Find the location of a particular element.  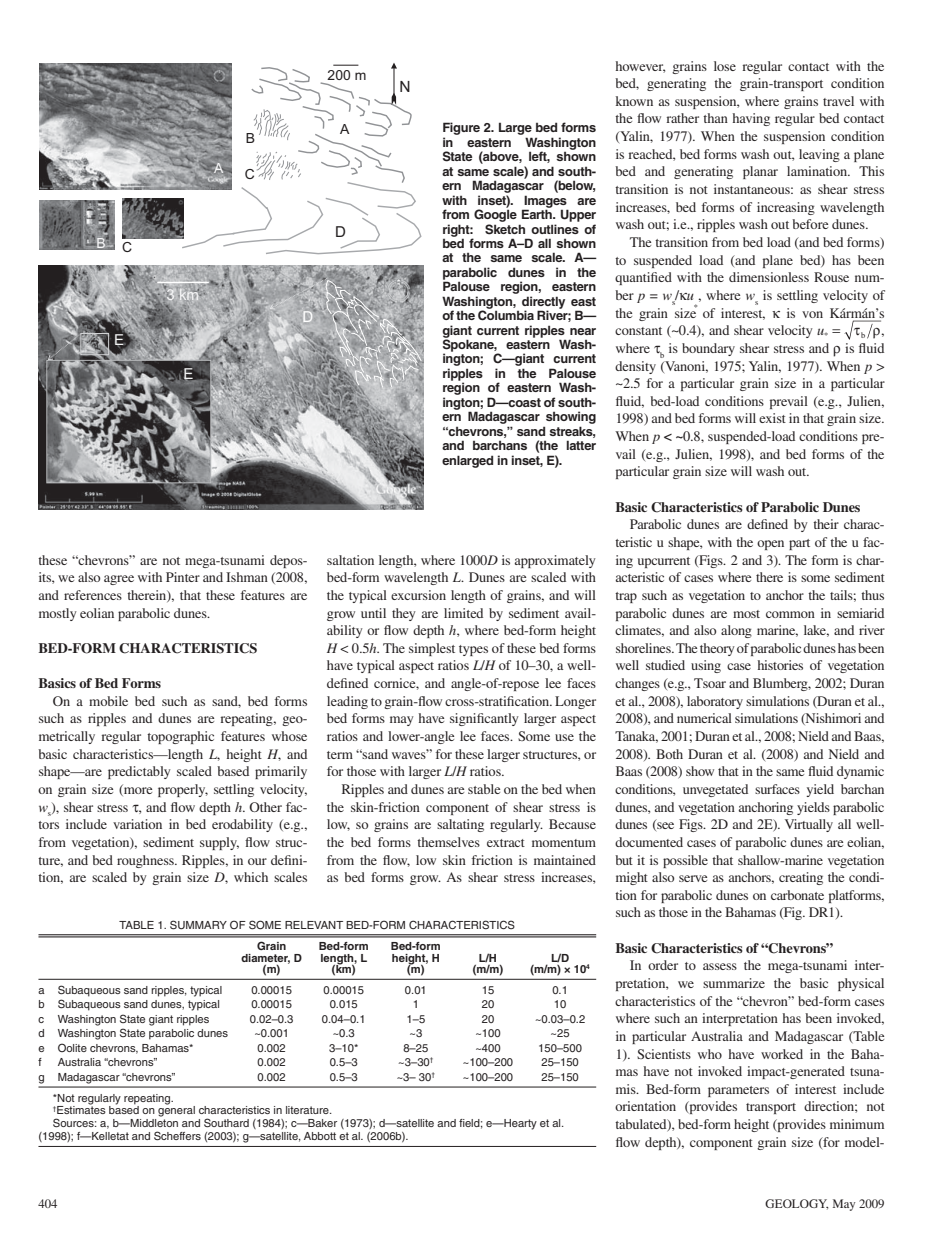

having is located at coordinates (751, 119).
